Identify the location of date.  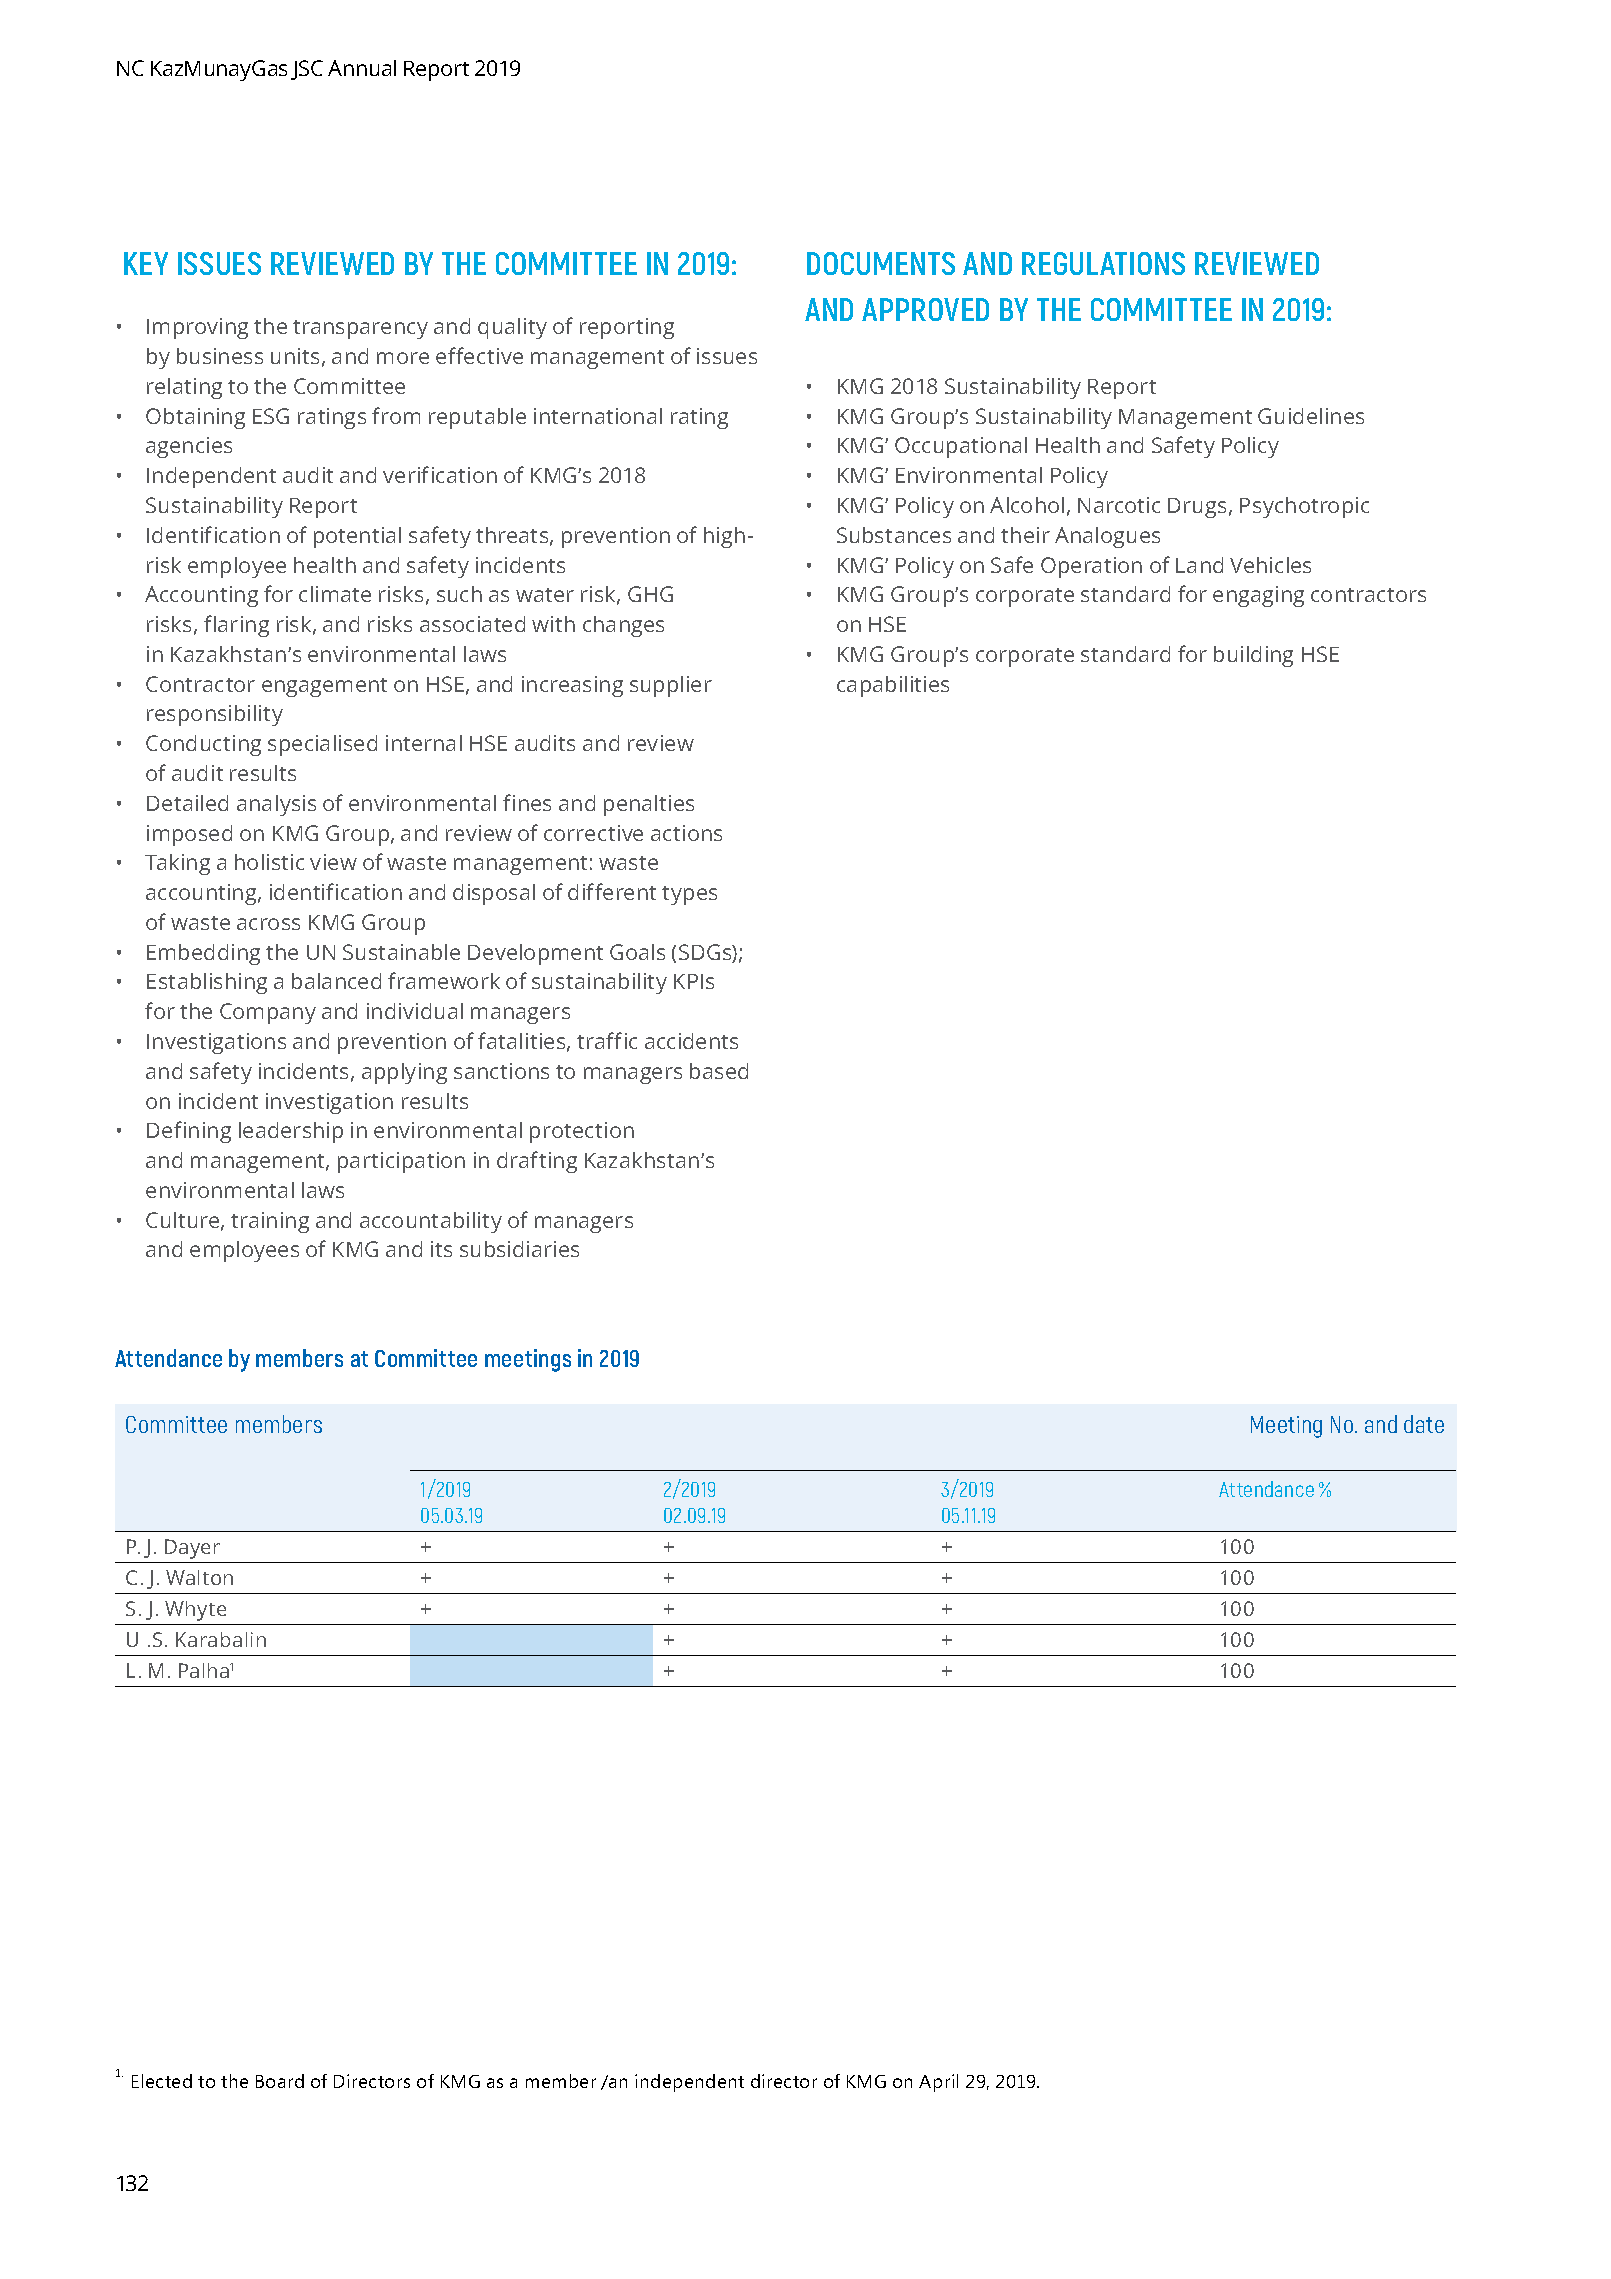
(1424, 1424).
